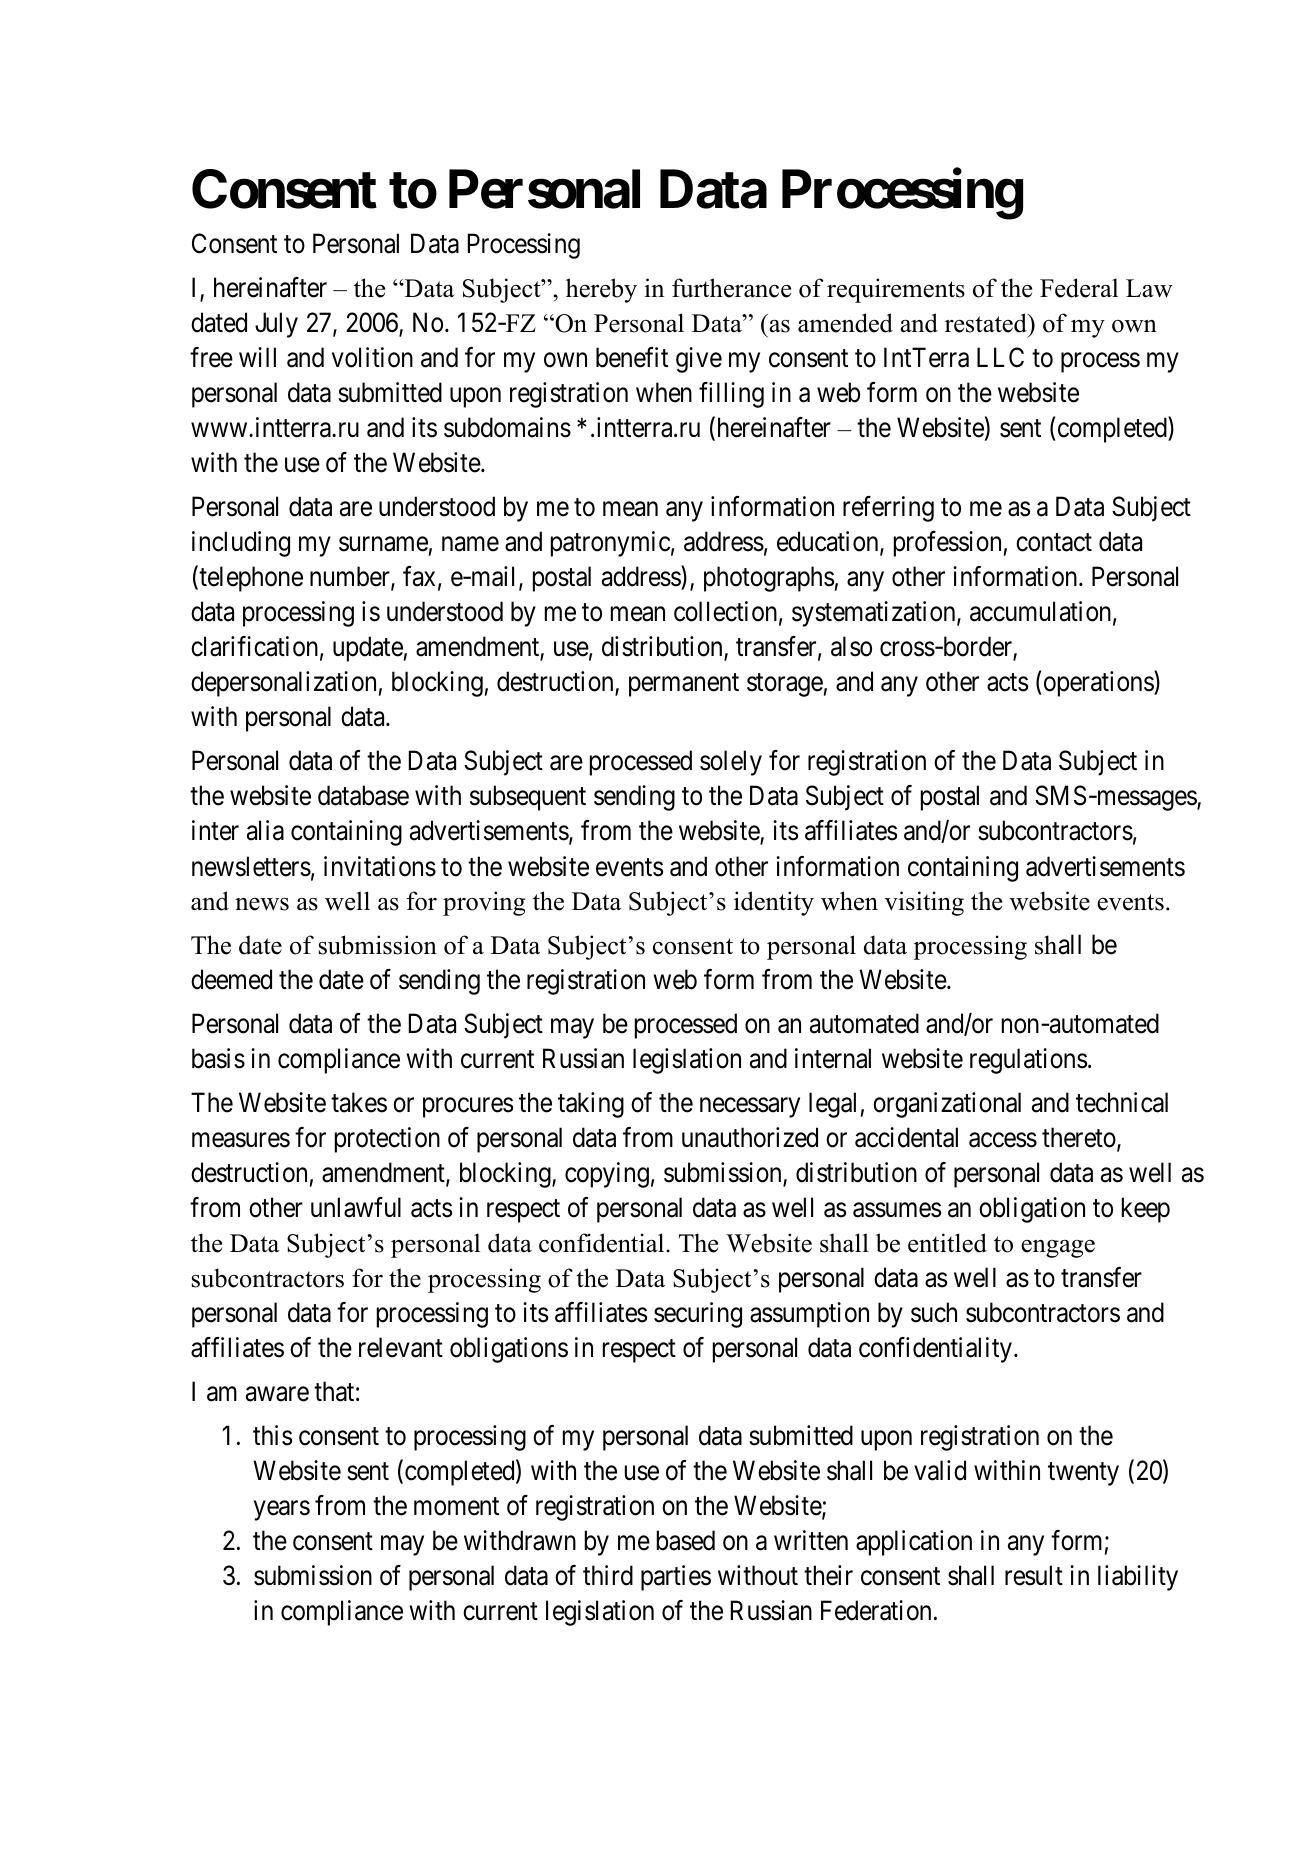  Describe the element at coordinates (774, 903) in the image. I see `identity` at that location.
